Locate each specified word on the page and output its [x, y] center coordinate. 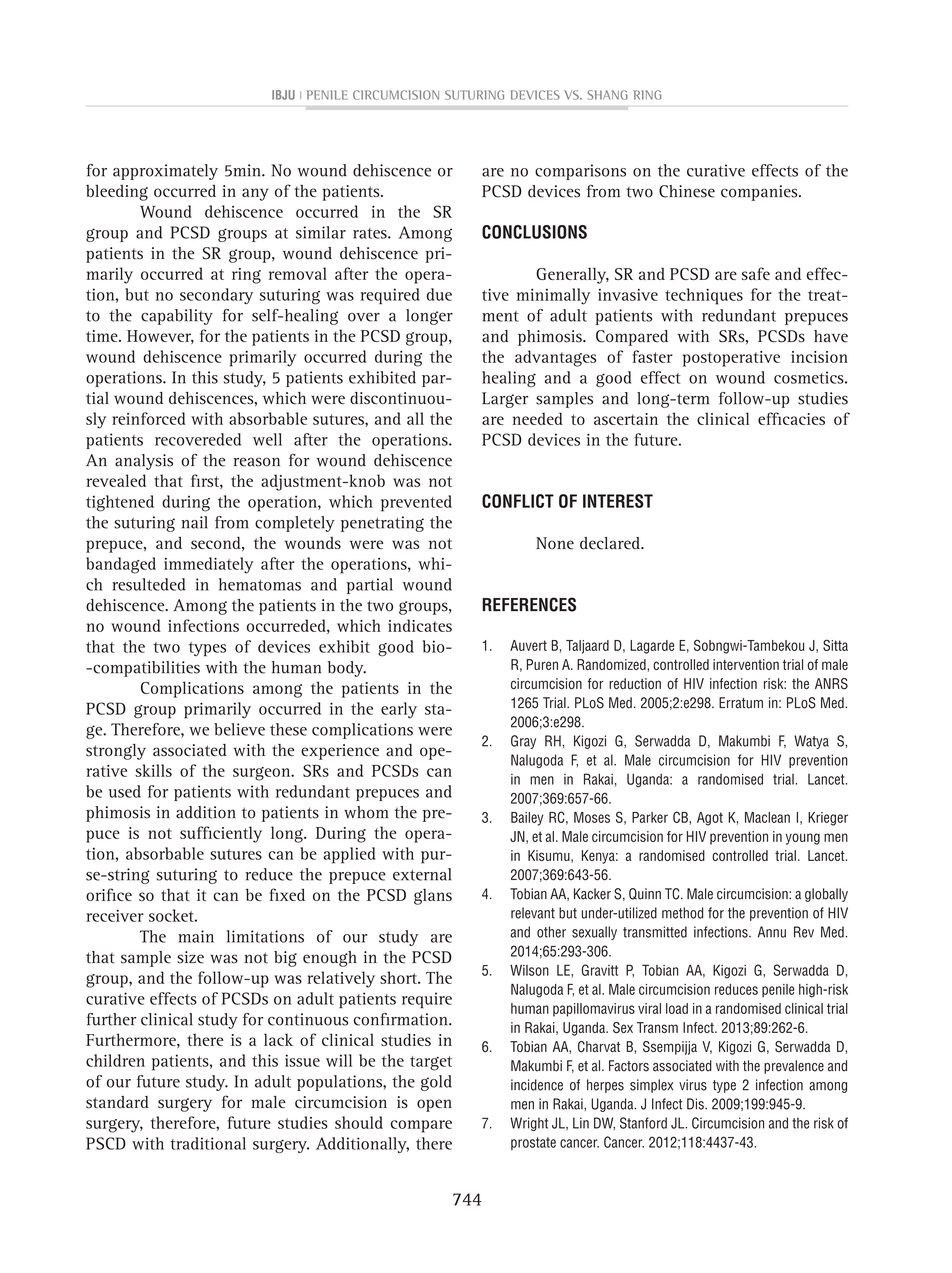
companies [760, 193]
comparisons [580, 172]
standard [117, 1102]
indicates [420, 625]
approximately [165, 172]
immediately [209, 565]
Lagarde [652, 647]
